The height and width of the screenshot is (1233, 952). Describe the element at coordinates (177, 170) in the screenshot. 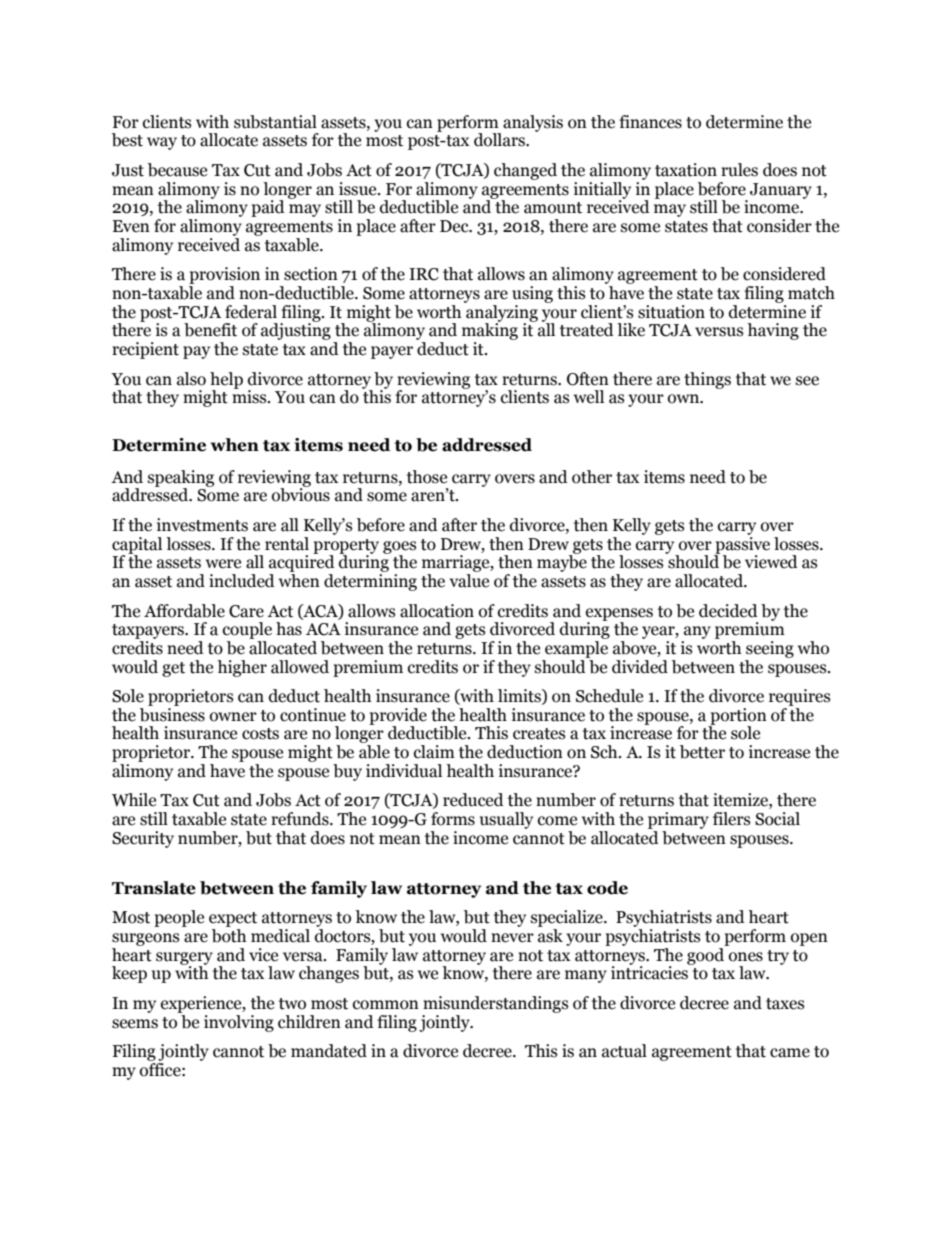

I see `because` at that location.
